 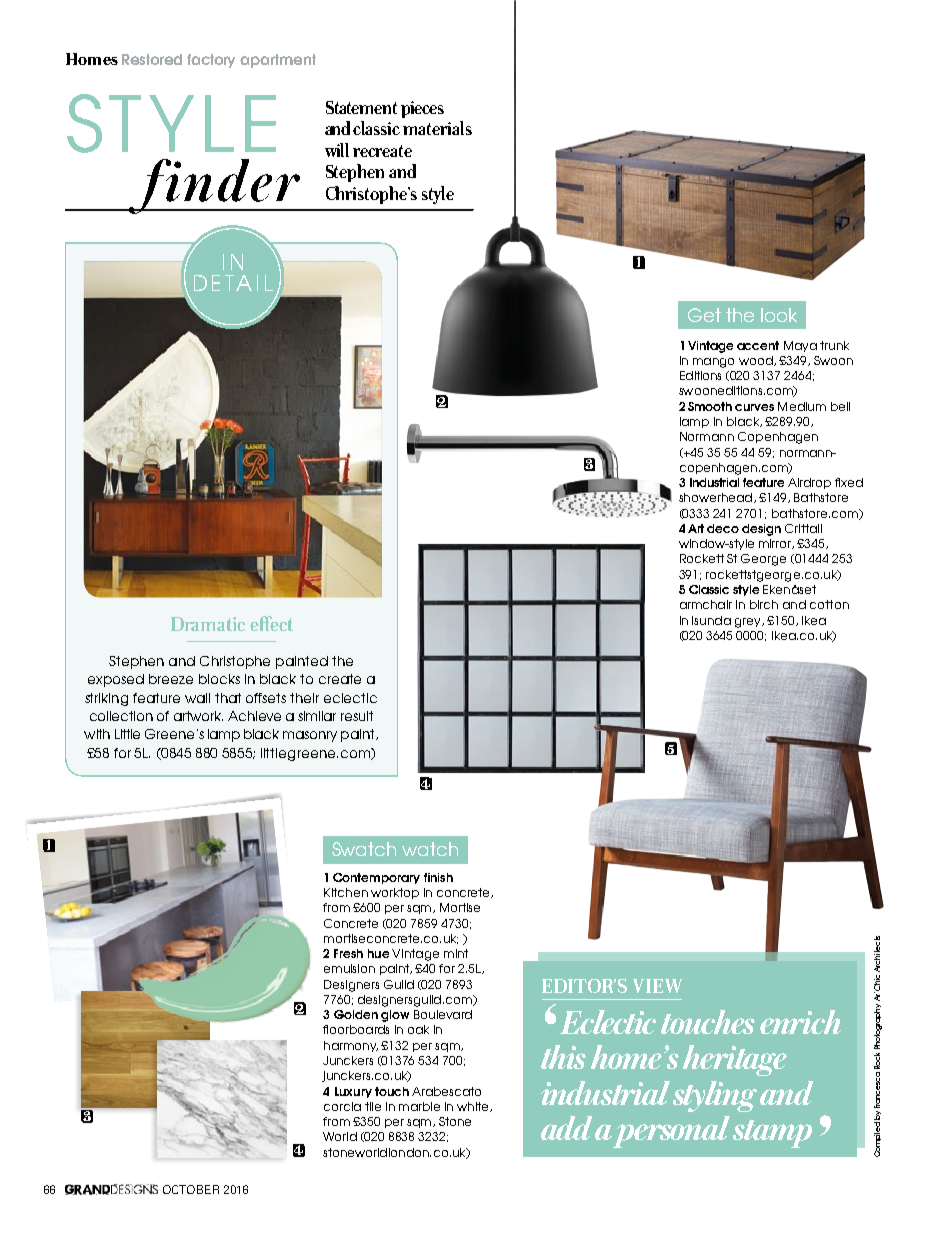 What do you see at coordinates (754, 407) in the screenshot?
I see `curves` at bounding box center [754, 407].
